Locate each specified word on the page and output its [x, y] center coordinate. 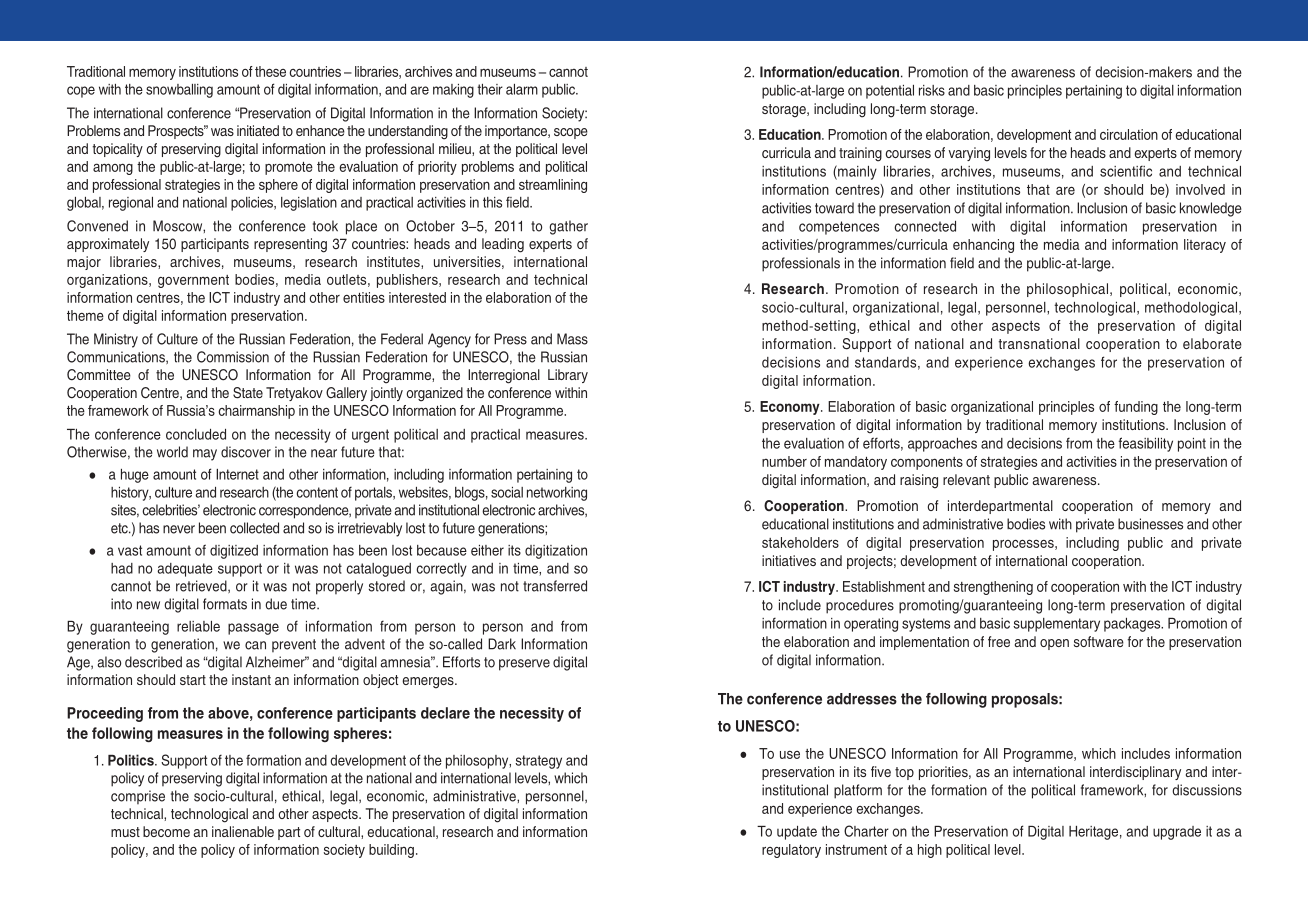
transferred [555, 586]
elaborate [1212, 343]
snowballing [179, 91]
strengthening [993, 588]
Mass [572, 339]
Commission [233, 357]
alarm [522, 89]
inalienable [243, 831]
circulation [1129, 134]
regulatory [791, 851]
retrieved [202, 586]
